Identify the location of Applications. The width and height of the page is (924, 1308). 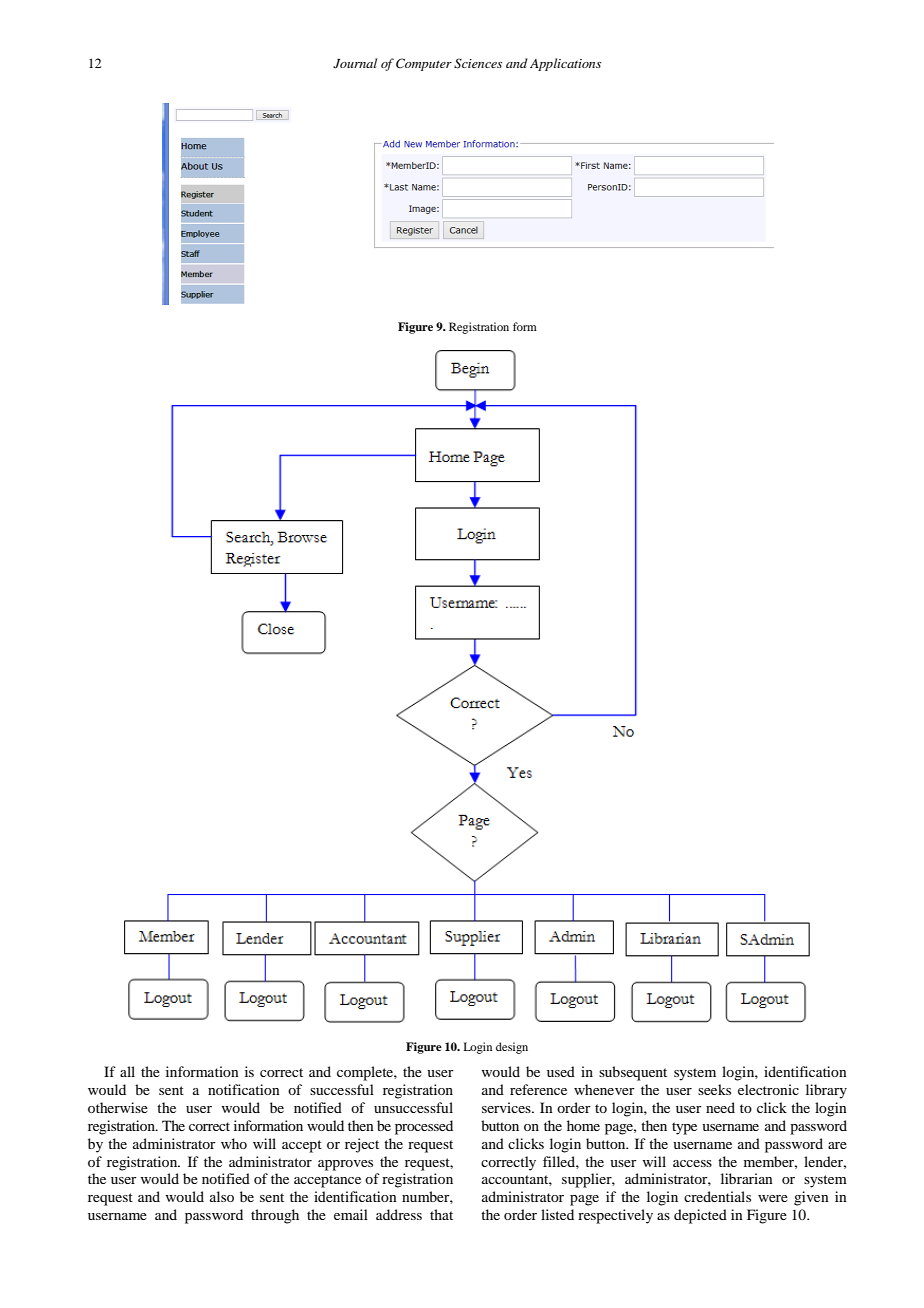
(565, 64).
